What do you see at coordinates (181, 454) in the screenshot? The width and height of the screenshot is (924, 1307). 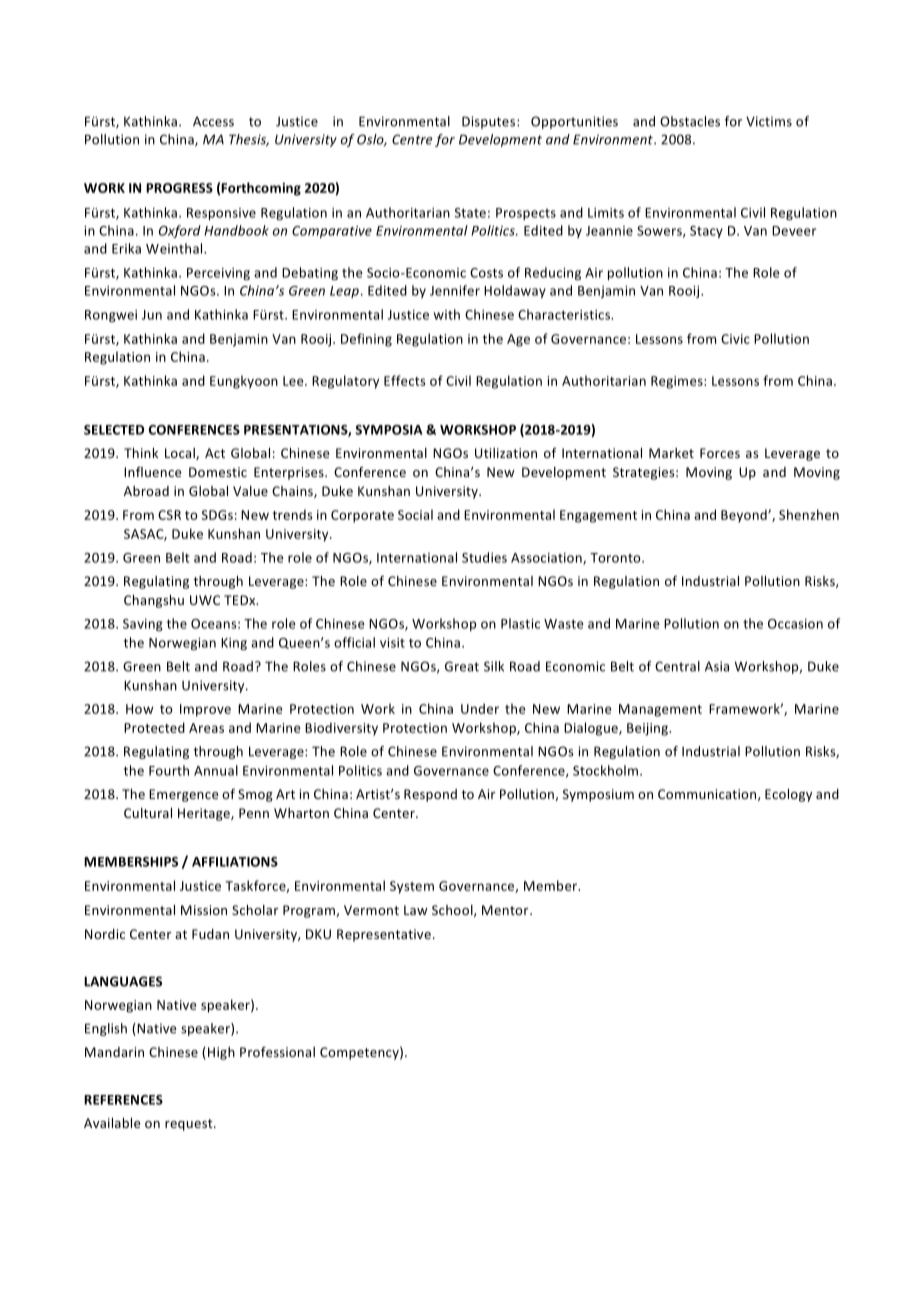 I see `Local` at bounding box center [181, 454].
